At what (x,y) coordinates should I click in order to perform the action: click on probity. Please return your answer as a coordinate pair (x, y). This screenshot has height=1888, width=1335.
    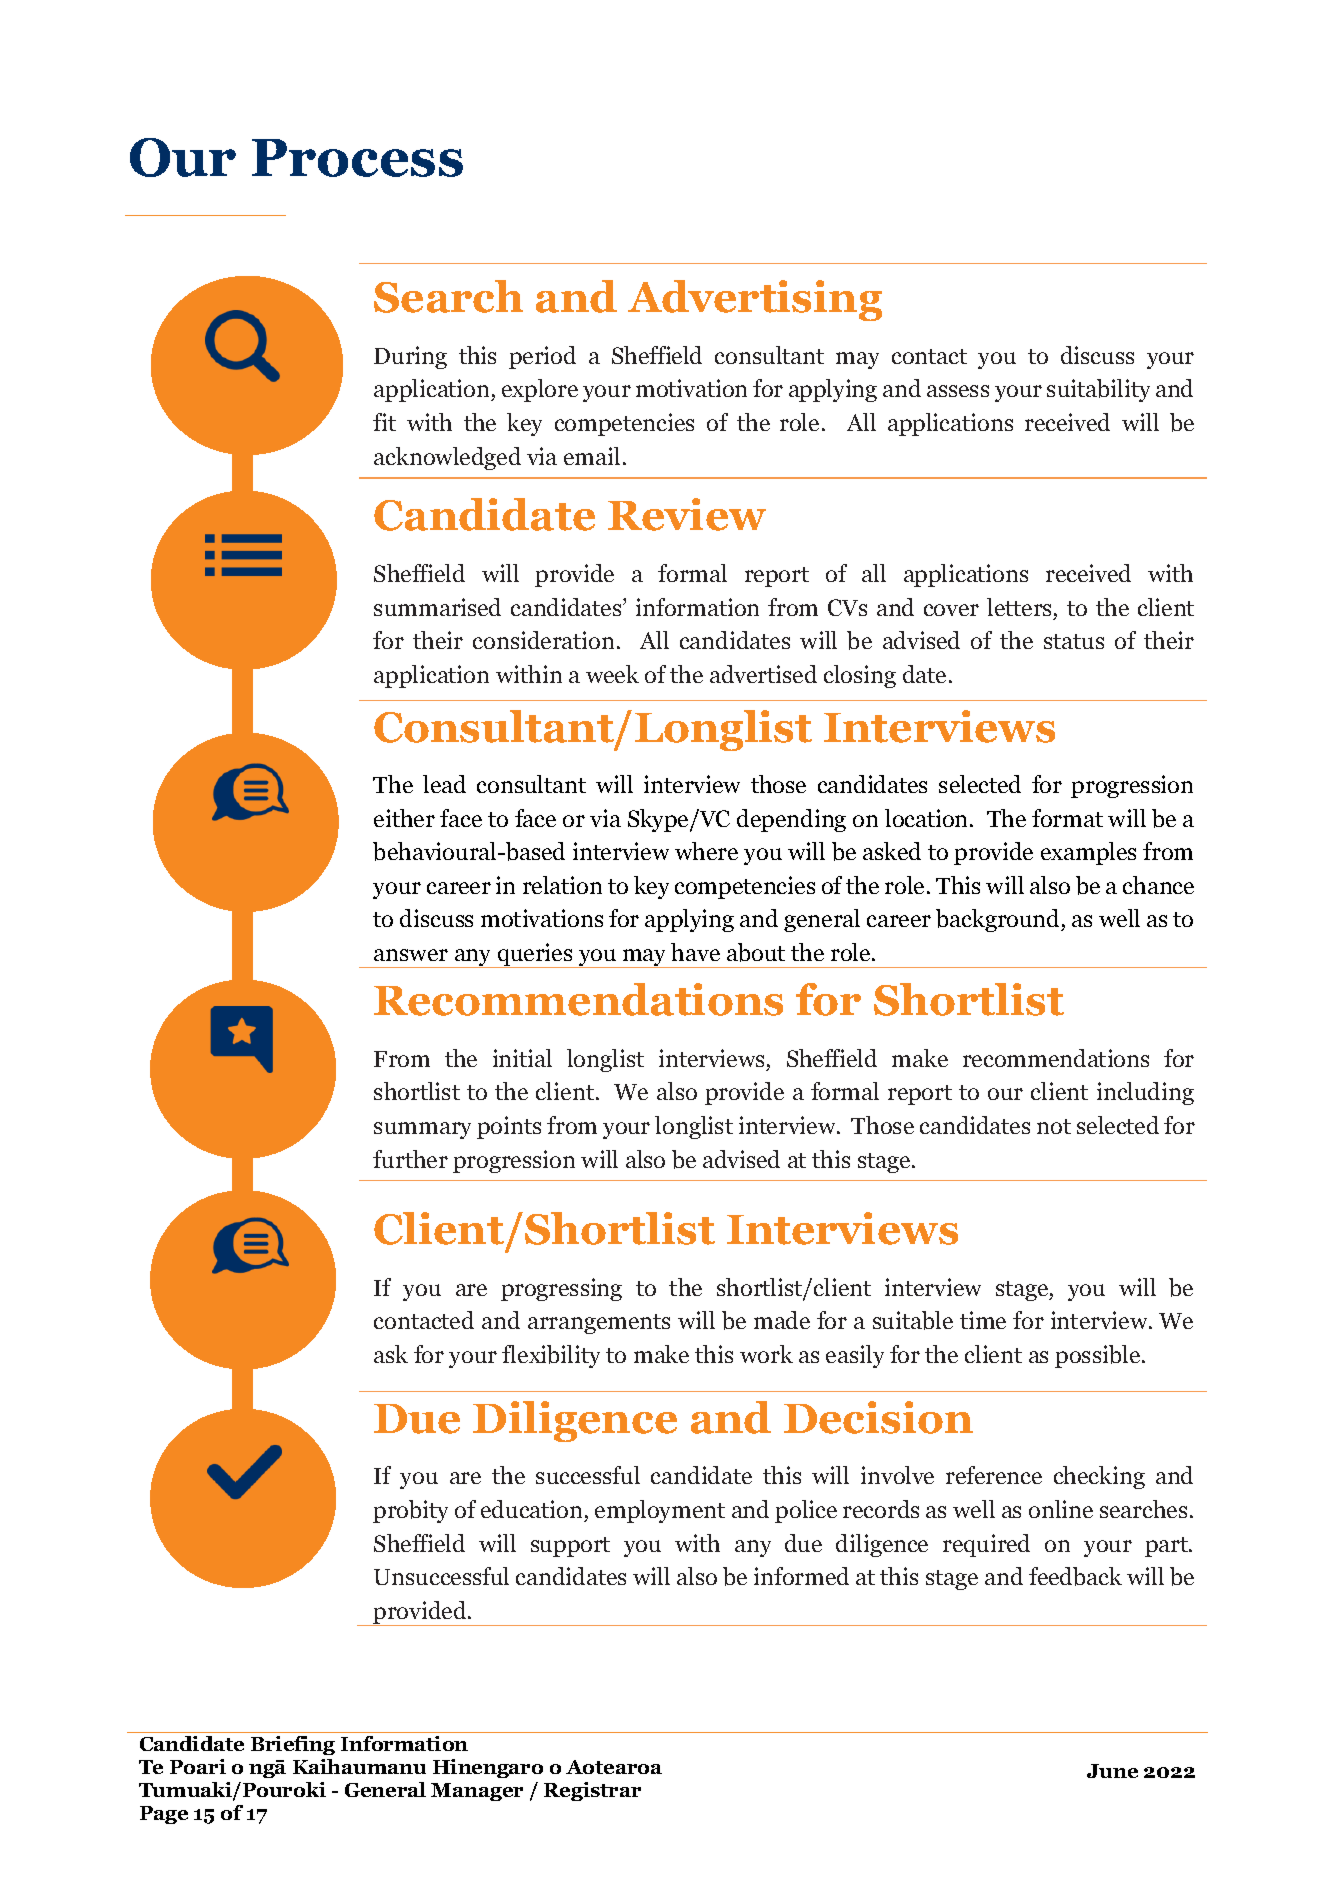
    Looking at the image, I should click on (410, 1511).
